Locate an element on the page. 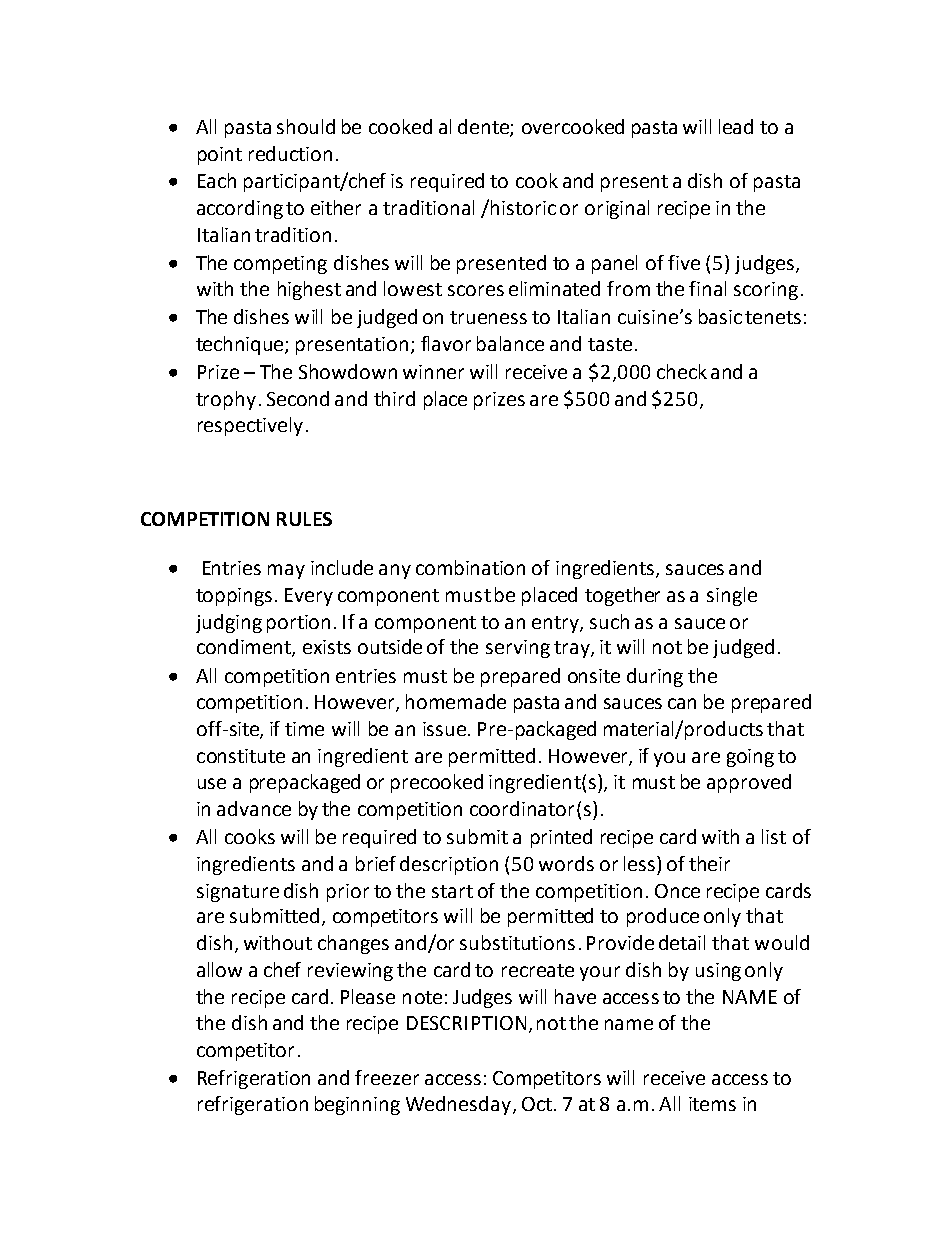  lead is located at coordinates (736, 126).
